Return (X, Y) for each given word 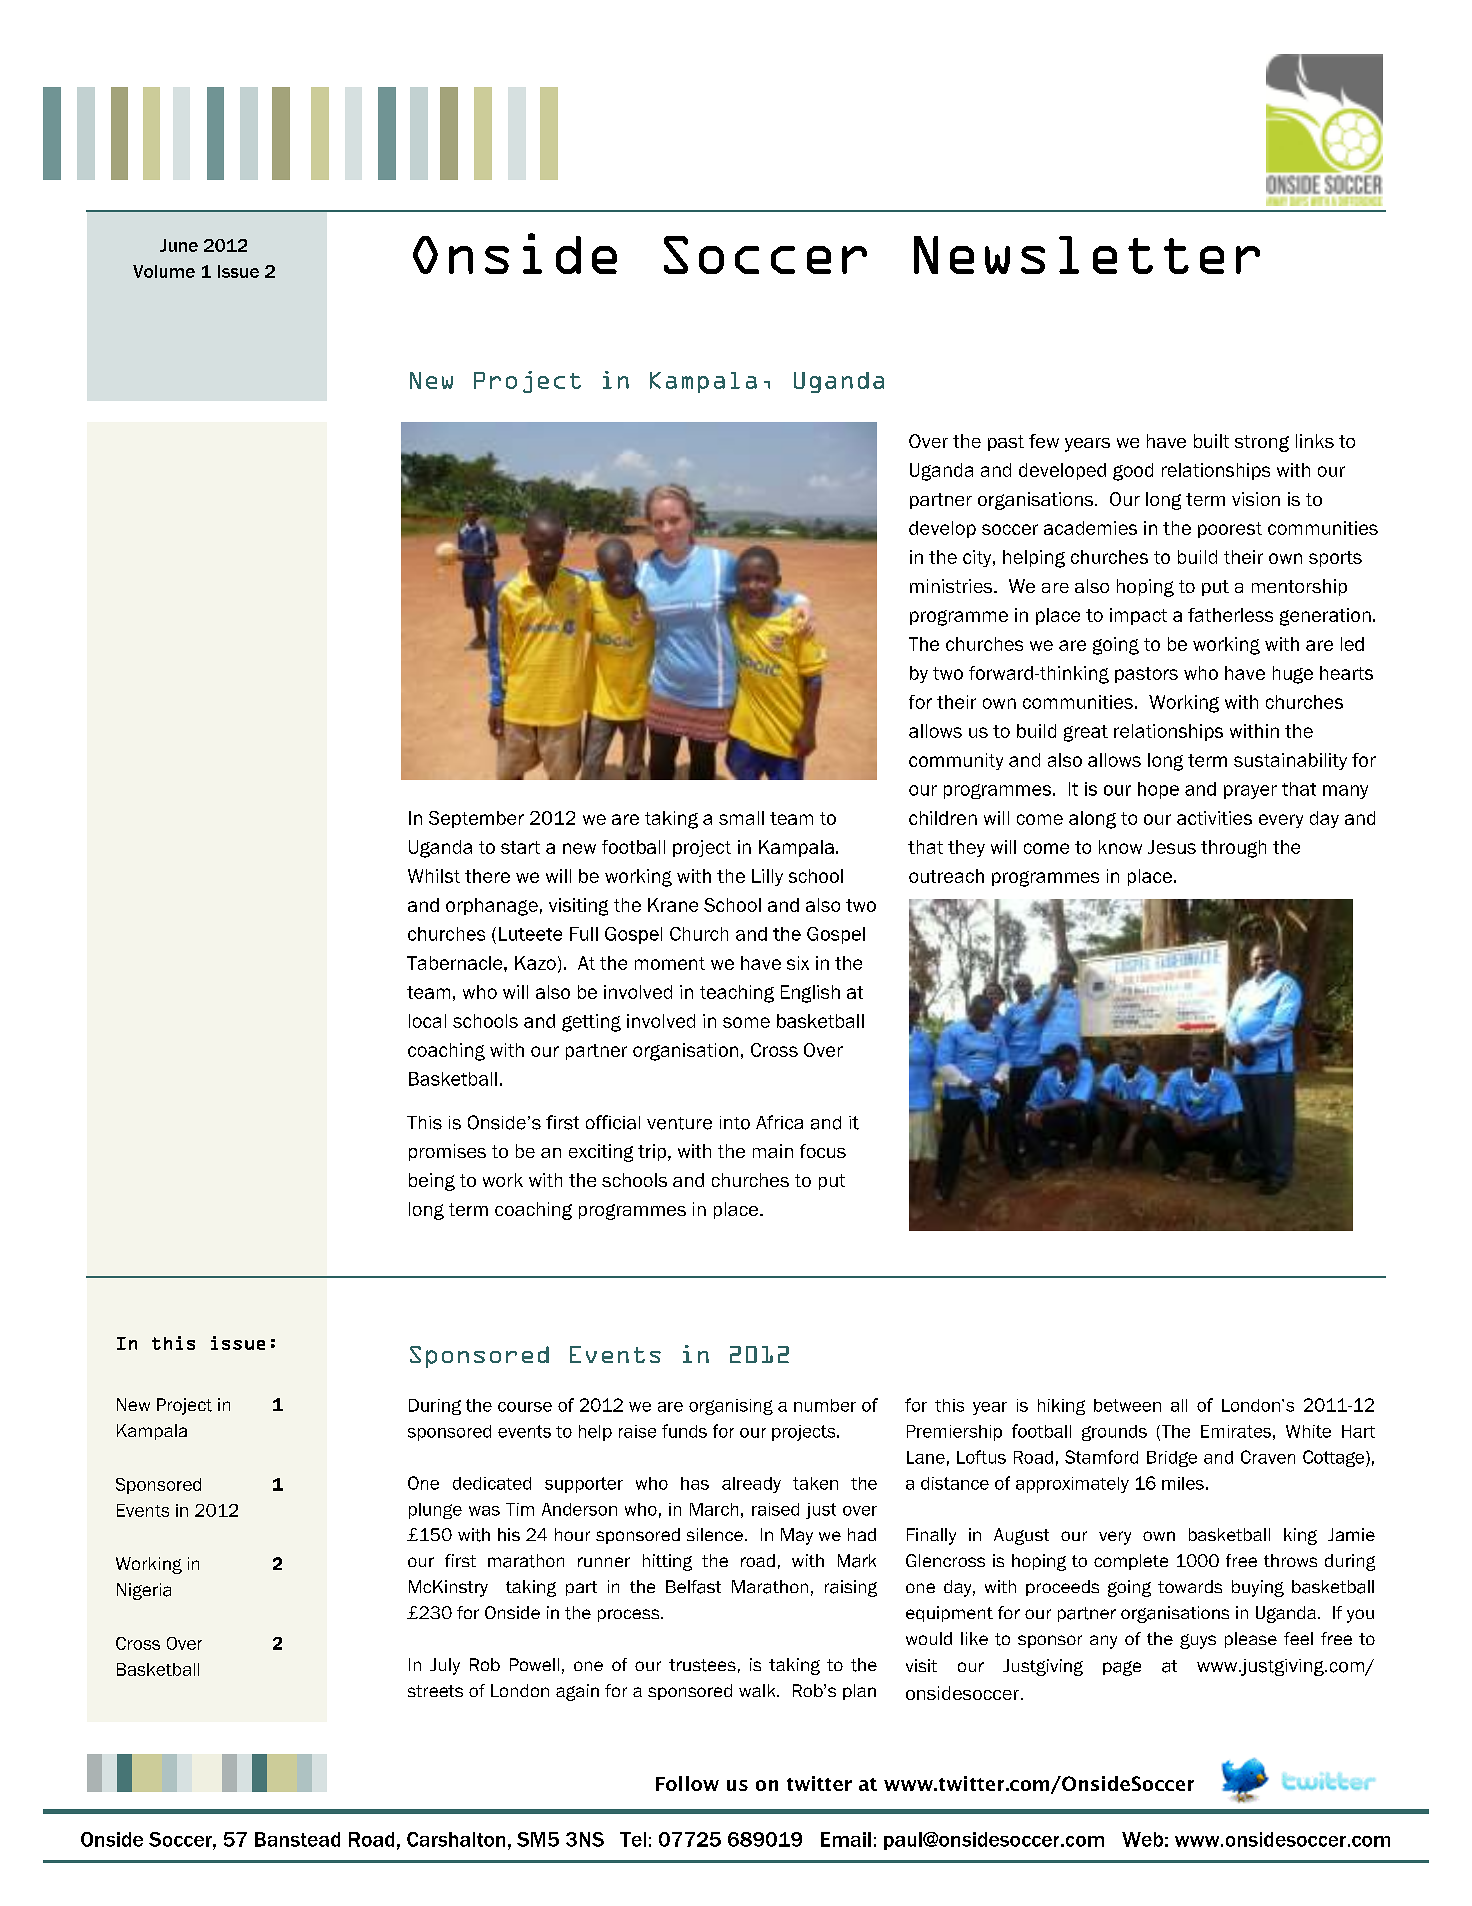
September (476, 819)
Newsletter (1087, 255)
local (427, 1021)
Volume (164, 271)
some (746, 1022)
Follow (687, 1783)
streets (435, 1691)
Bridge (1172, 1459)
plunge (435, 1511)
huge (1293, 675)
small (741, 818)
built (1211, 441)
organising (731, 1407)
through (1233, 849)
